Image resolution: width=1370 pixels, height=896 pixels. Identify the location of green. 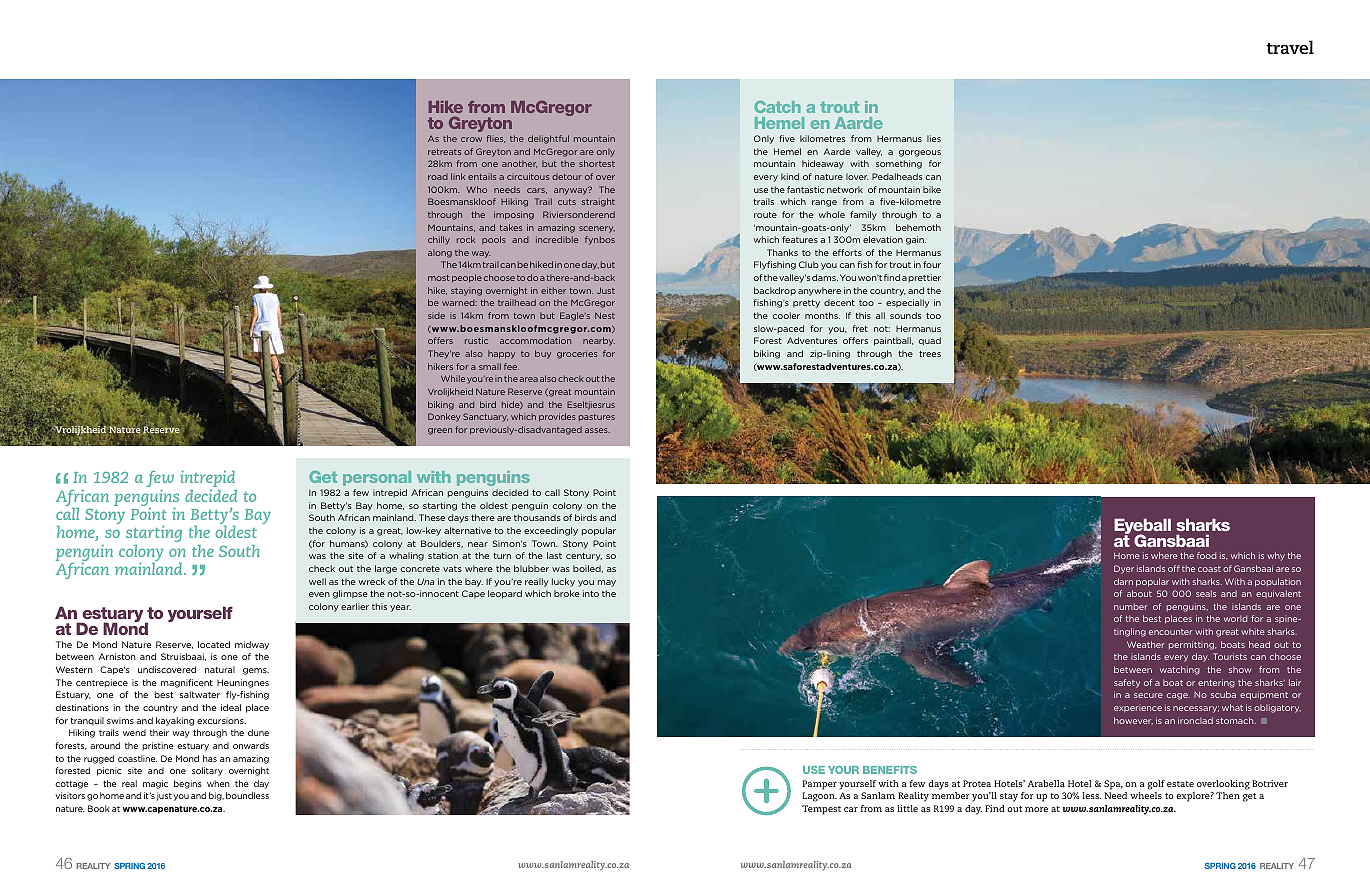
(440, 431).
